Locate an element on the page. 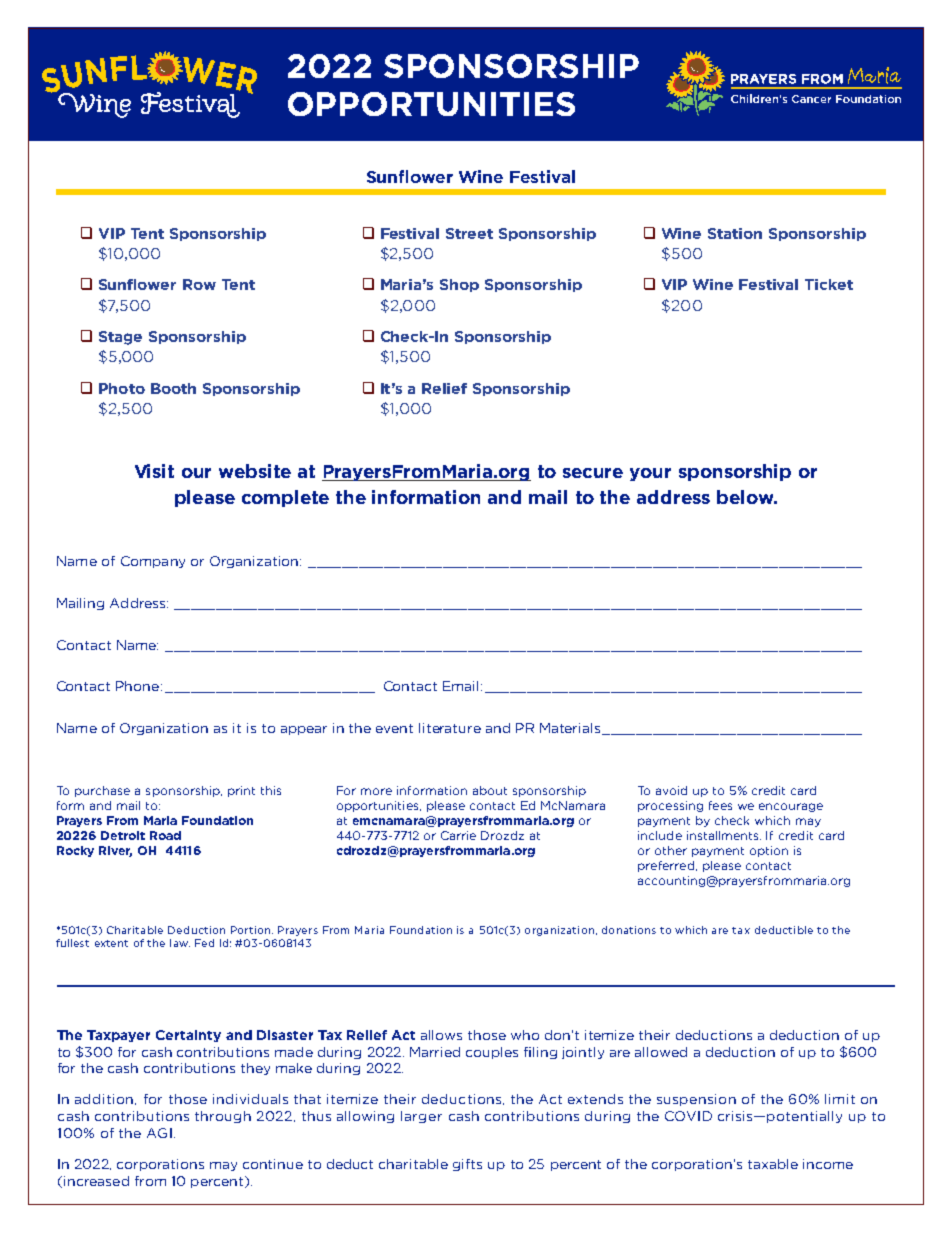 This document has width=952, height=1233. gifts is located at coordinates (467, 1165).
